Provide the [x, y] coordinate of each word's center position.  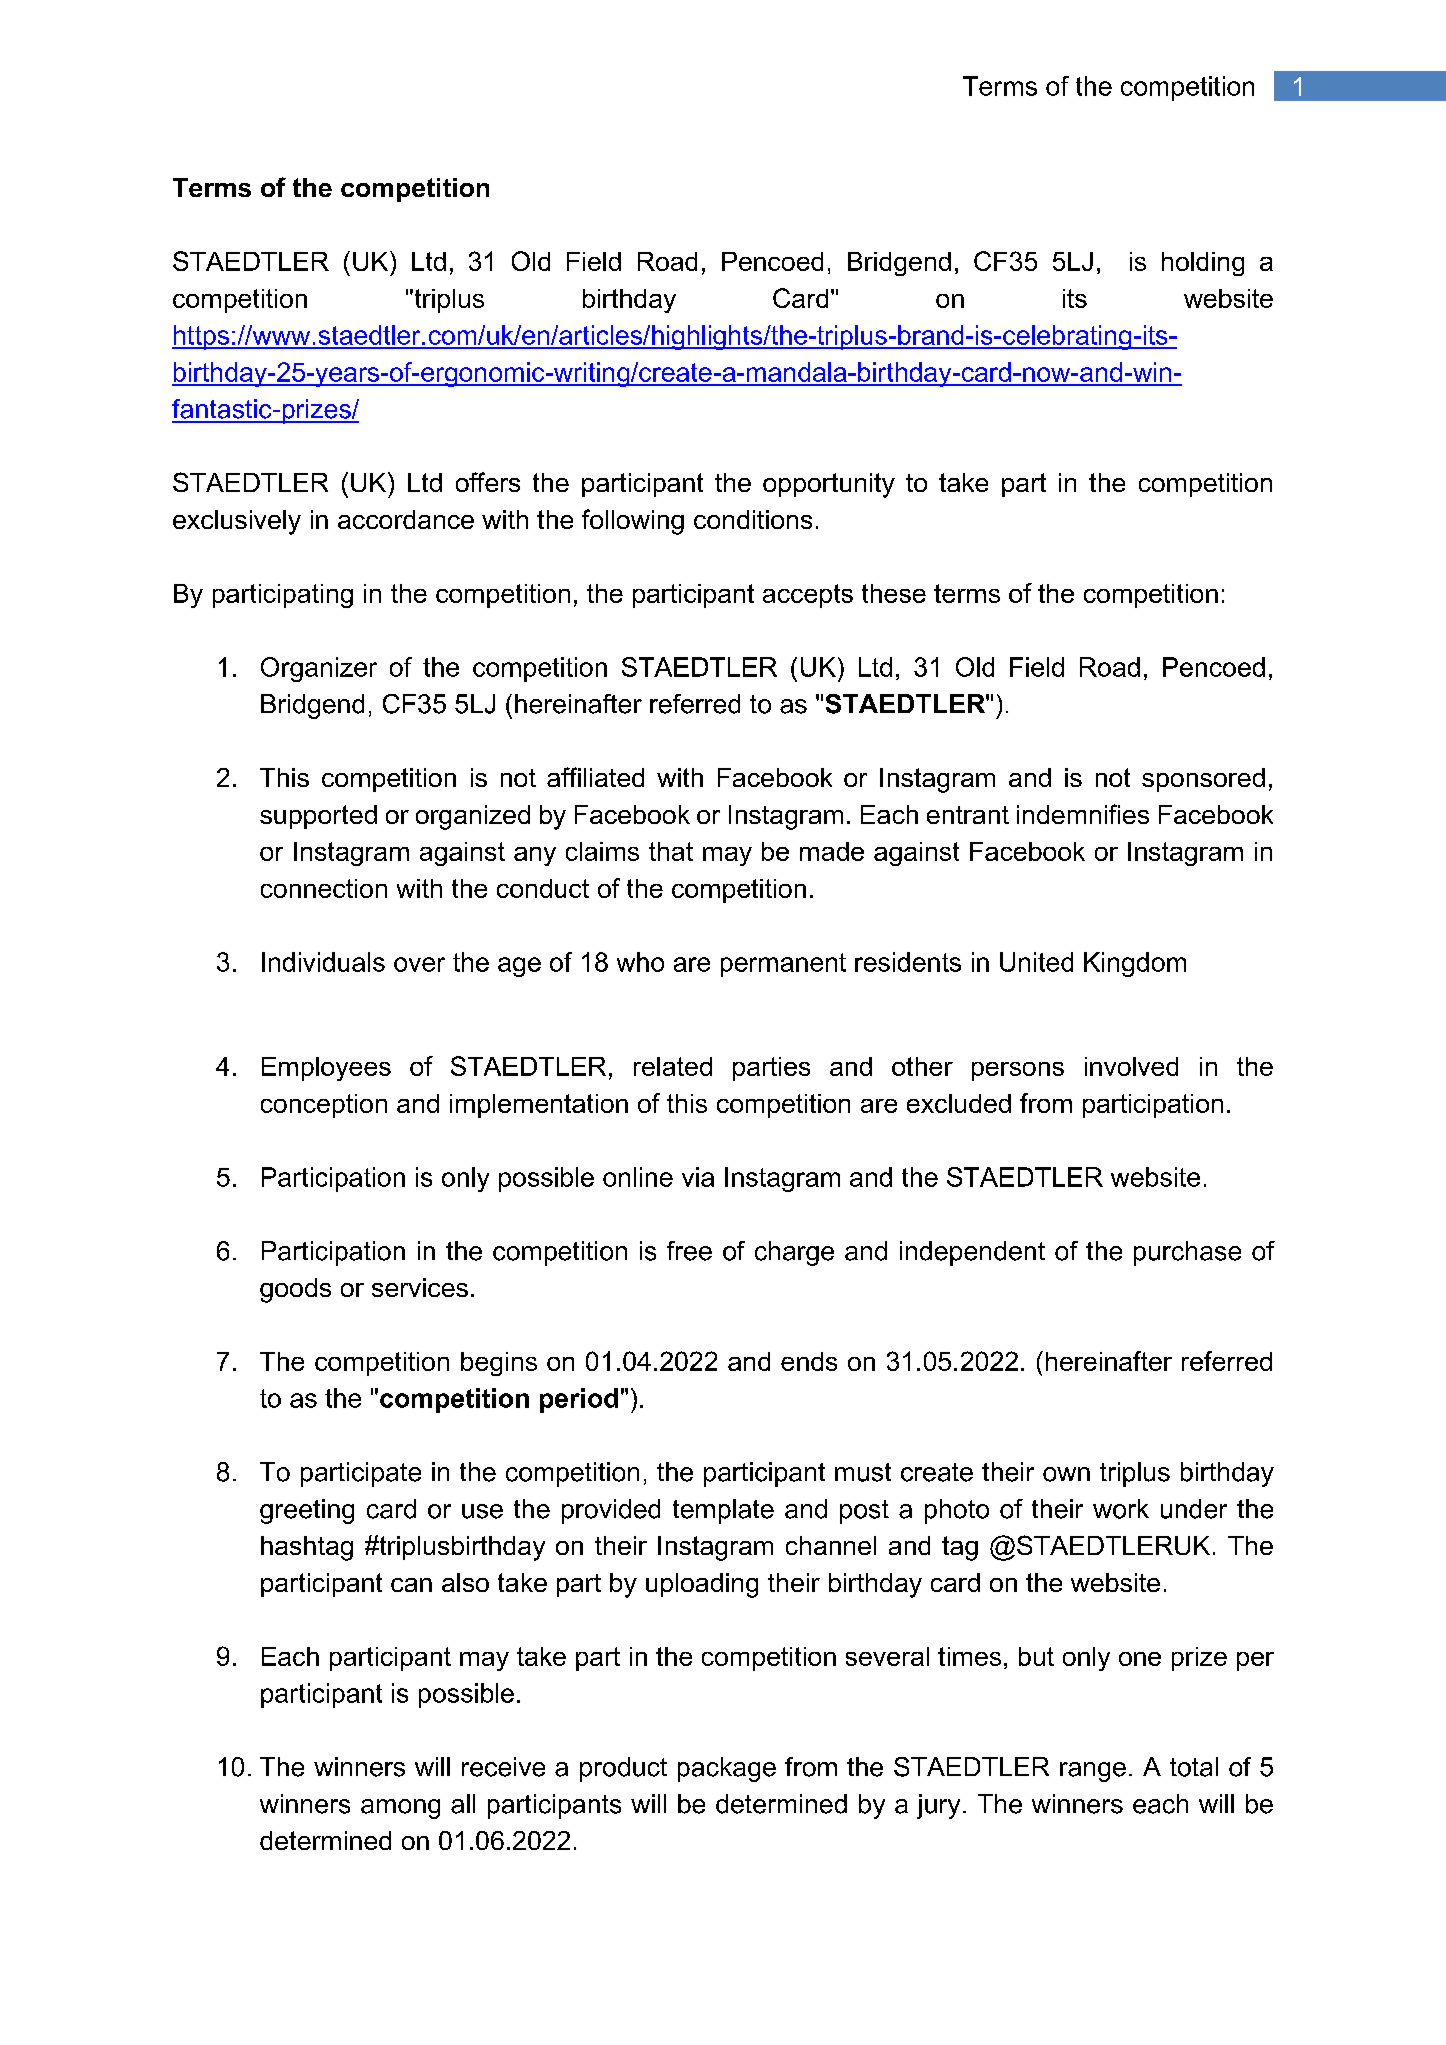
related [673, 1066]
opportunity [829, 485]
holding [1203, 264]
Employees [326, 1069]
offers [488, 482]
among [400, 1809]
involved [1131, 1066]
